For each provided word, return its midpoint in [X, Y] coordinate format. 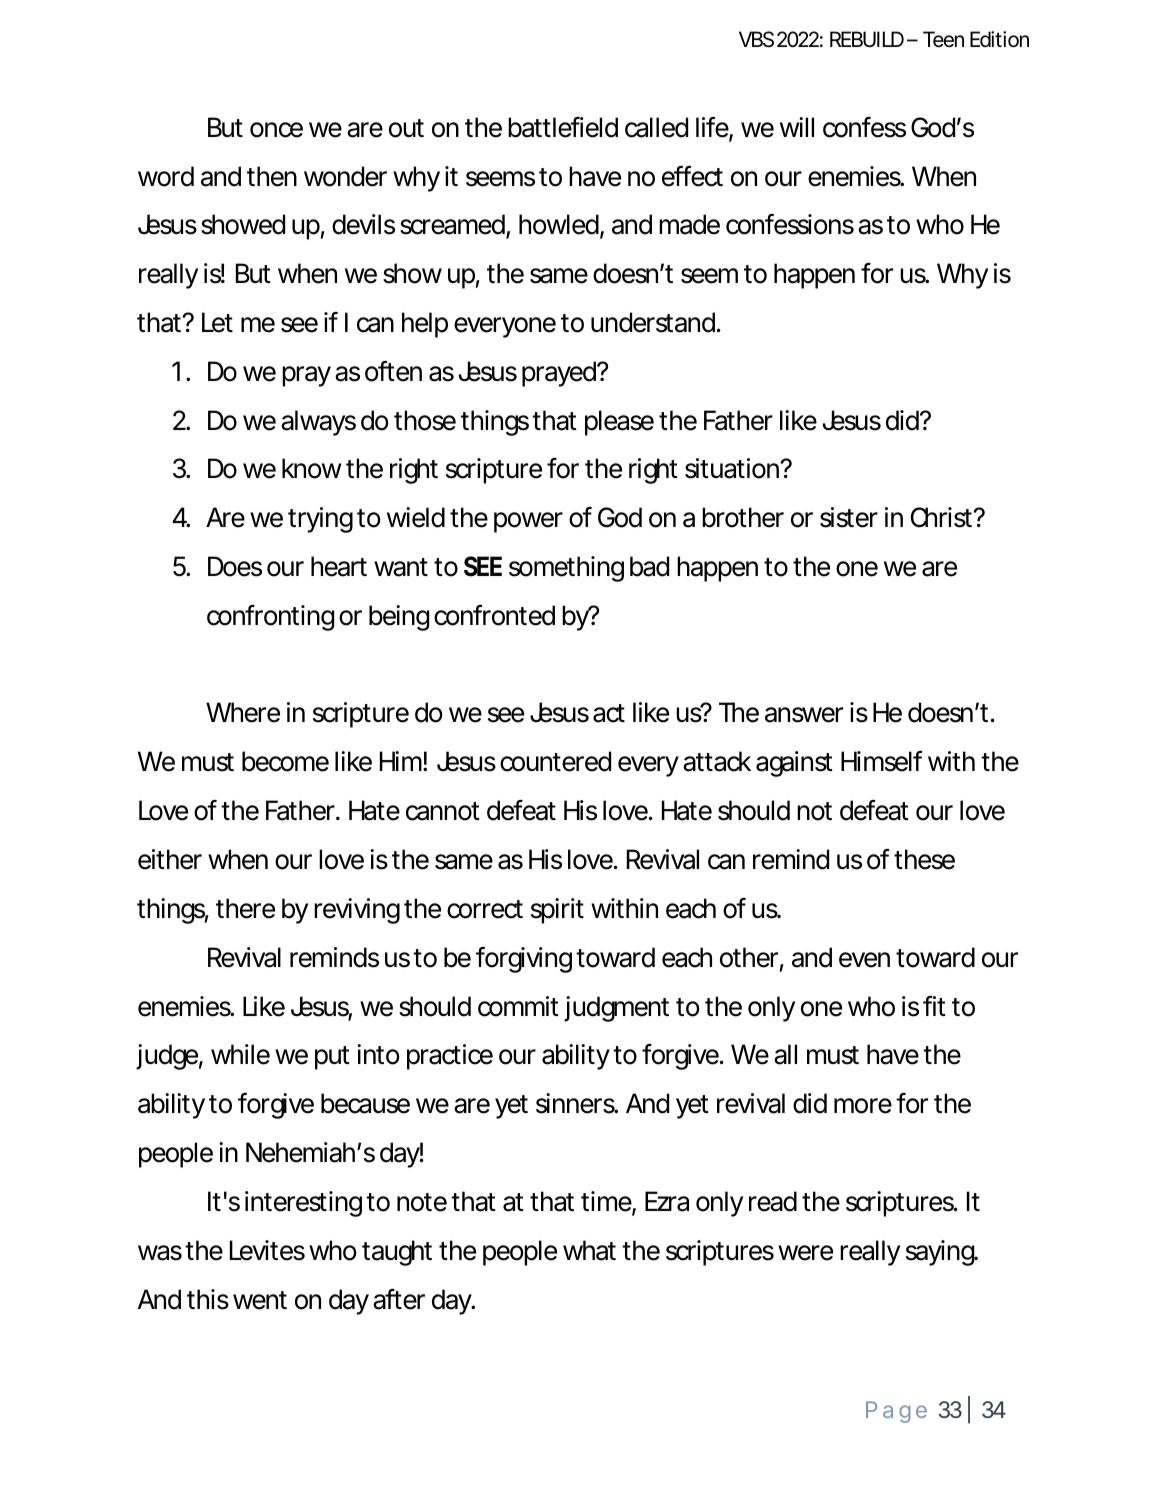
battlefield [563, 127]
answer [804, 715]
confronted [494, 615]
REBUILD [867, 39]
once [276, 130]
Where [243, 712]
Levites [267, 1250]
